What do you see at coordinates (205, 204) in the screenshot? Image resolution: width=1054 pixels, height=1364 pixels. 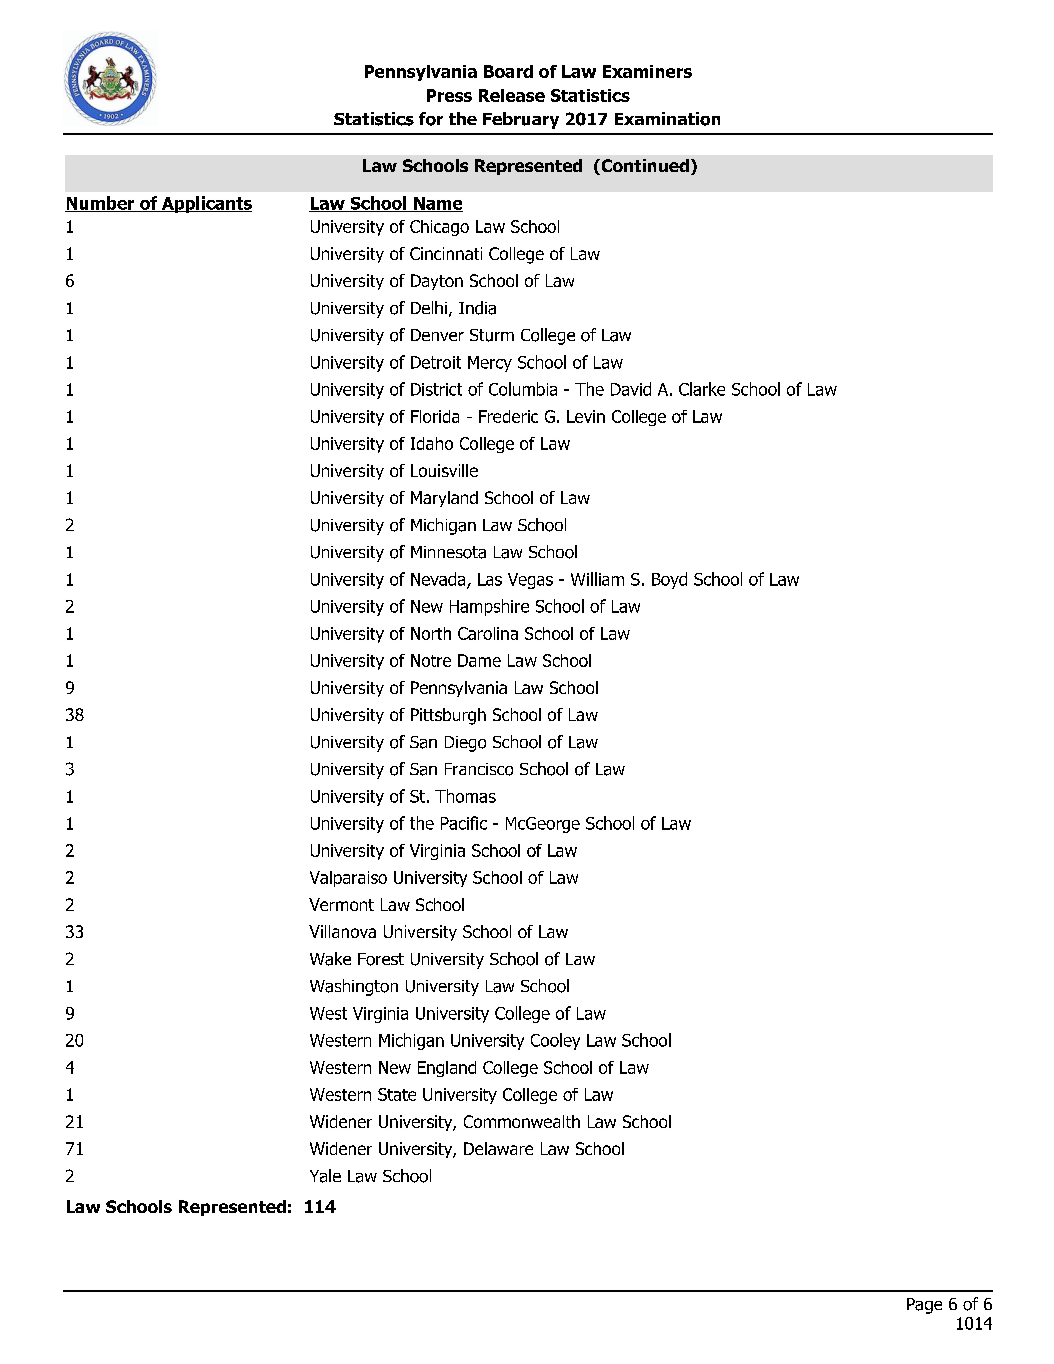 I see `Applicants` at bounding box center [205, 204].
